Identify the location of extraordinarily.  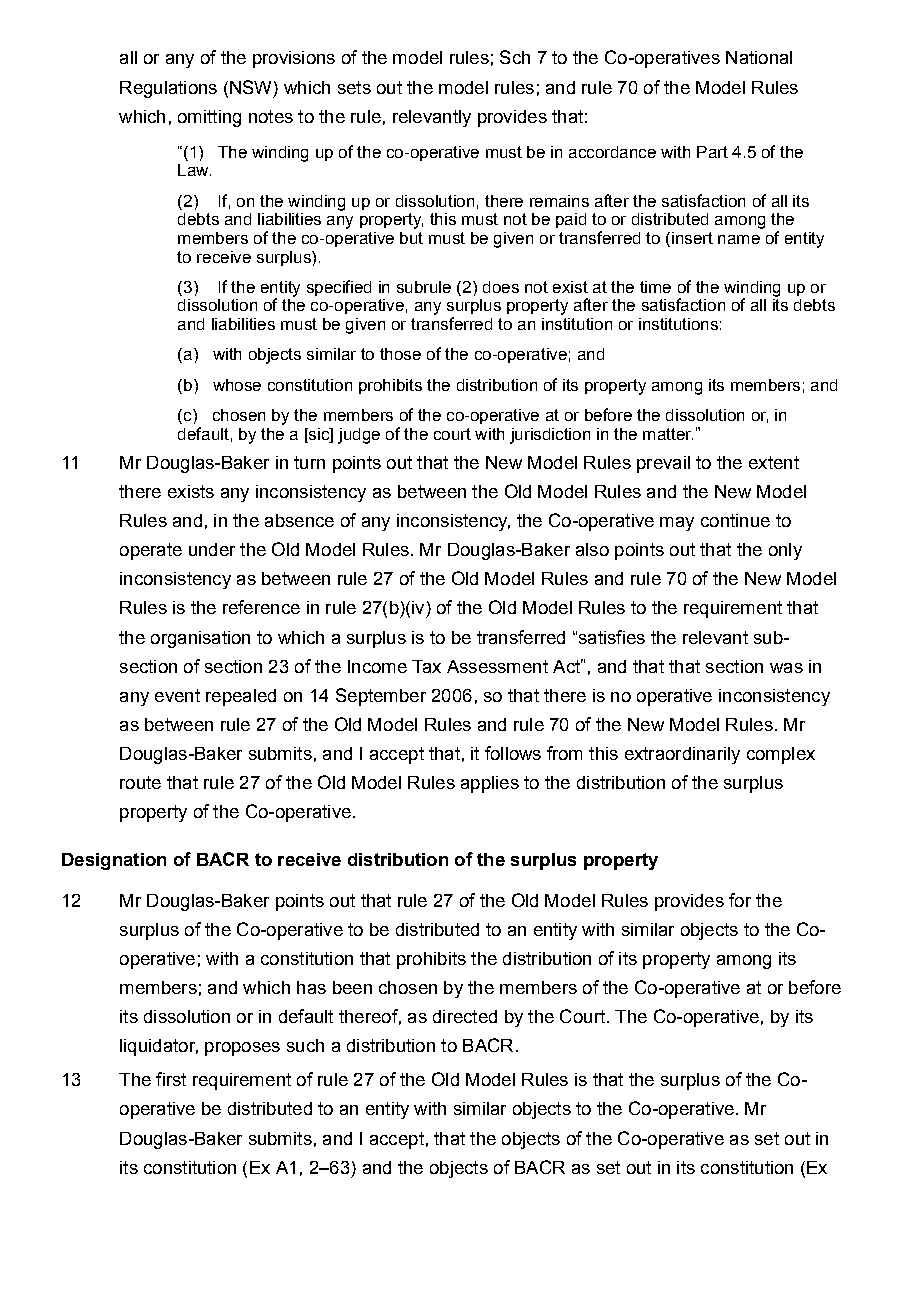
(682, 755).
